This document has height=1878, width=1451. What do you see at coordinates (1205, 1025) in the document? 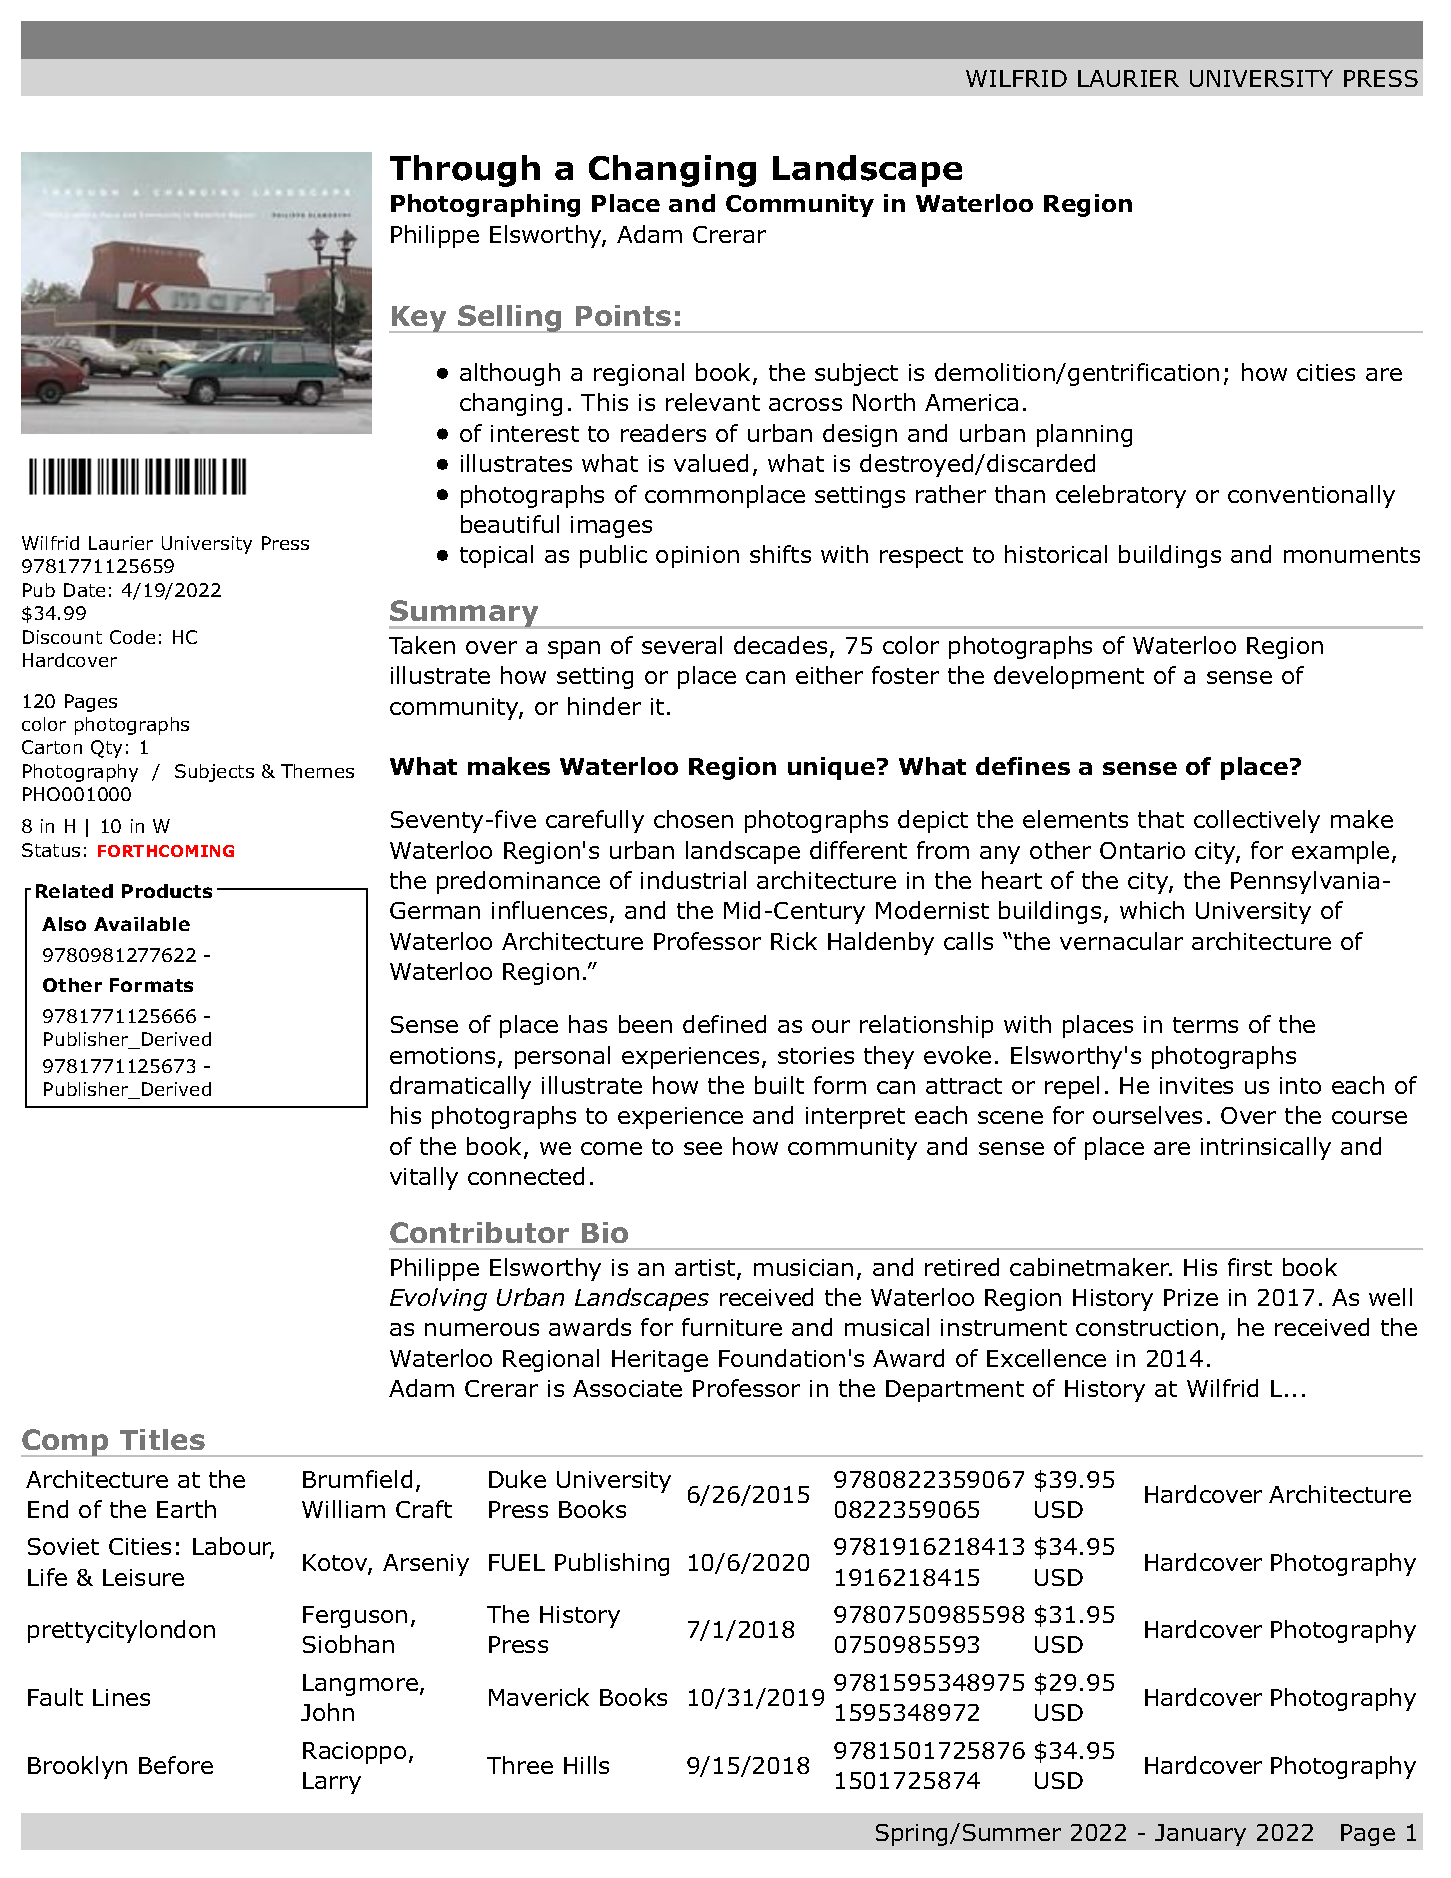
I see `terms` at bounding box center [1205, 1025].
